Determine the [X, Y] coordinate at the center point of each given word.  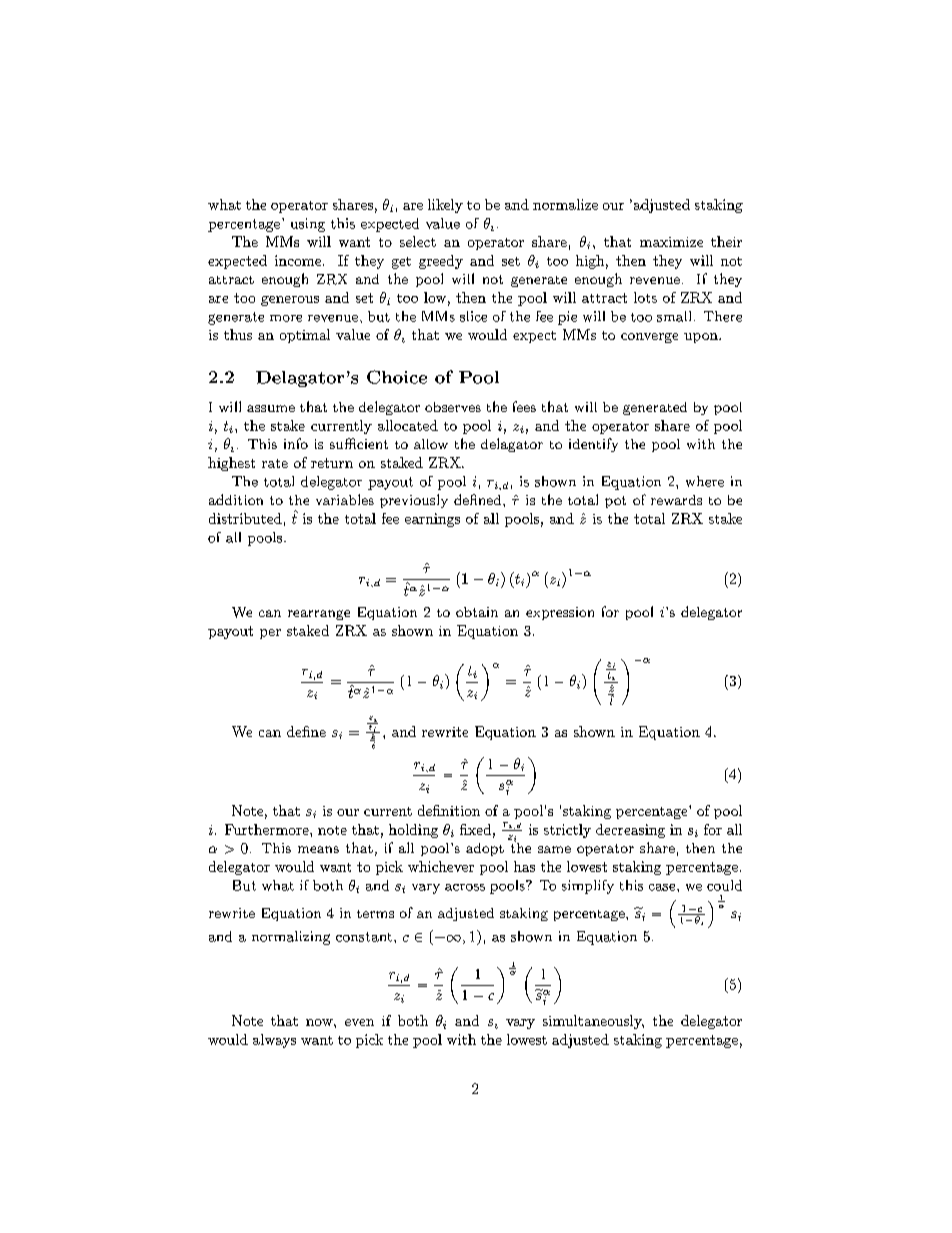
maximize [671, 242]
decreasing [630, 831]
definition [449, 810]
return [332, 463]
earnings [432, 520]
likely [445, 206]
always [274, 1041]
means [318, 849]
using [308, 225]
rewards [676, 500]
